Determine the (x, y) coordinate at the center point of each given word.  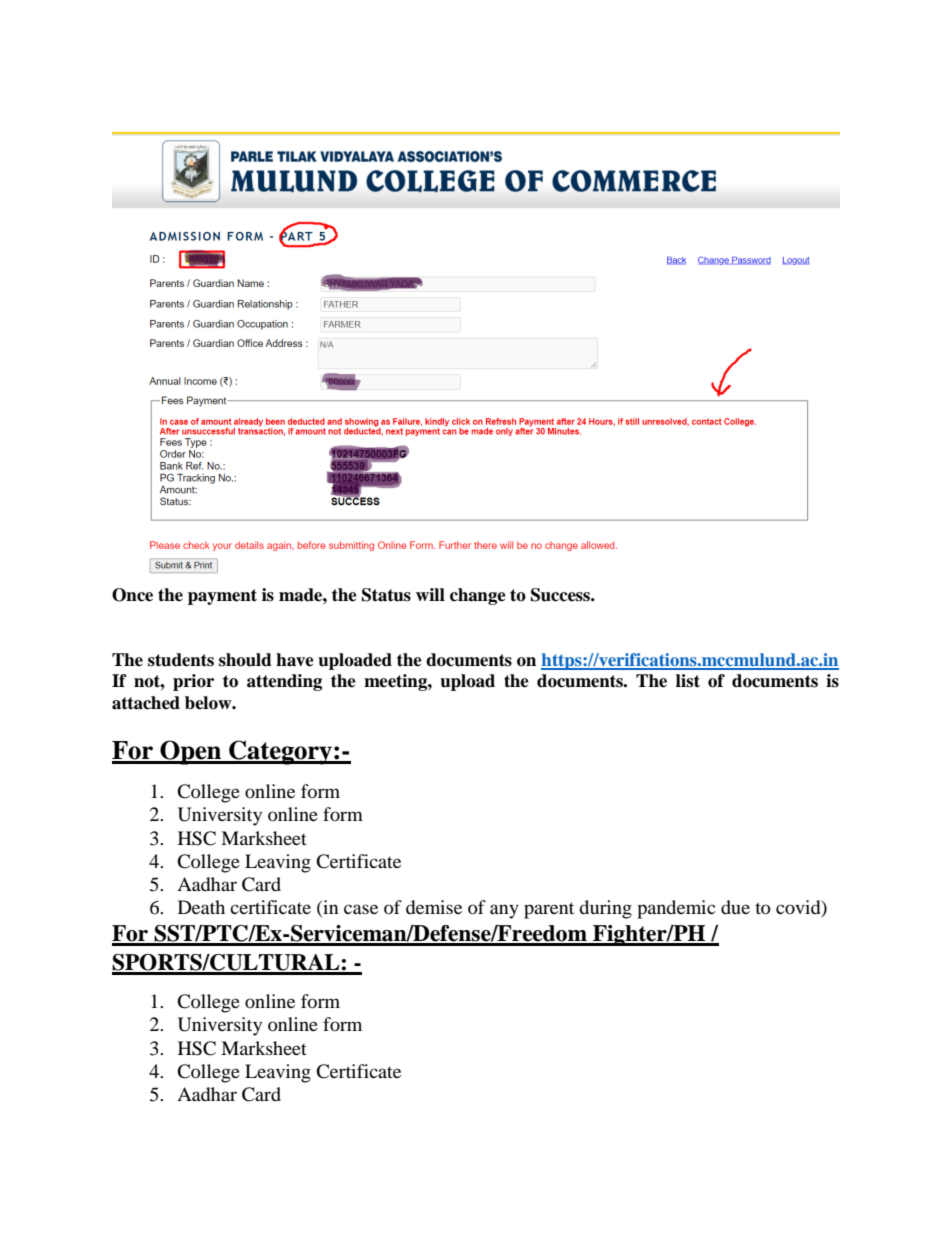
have (295, 660)
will (430, 594)
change (478, 596)
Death (201, 907)
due (735, 907)
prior (193, 682)
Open (191, 752)
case (361, 909)
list (688, 681)
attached (146, 703)
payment (222, 597)
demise (434, 907)
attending (284, 682)
